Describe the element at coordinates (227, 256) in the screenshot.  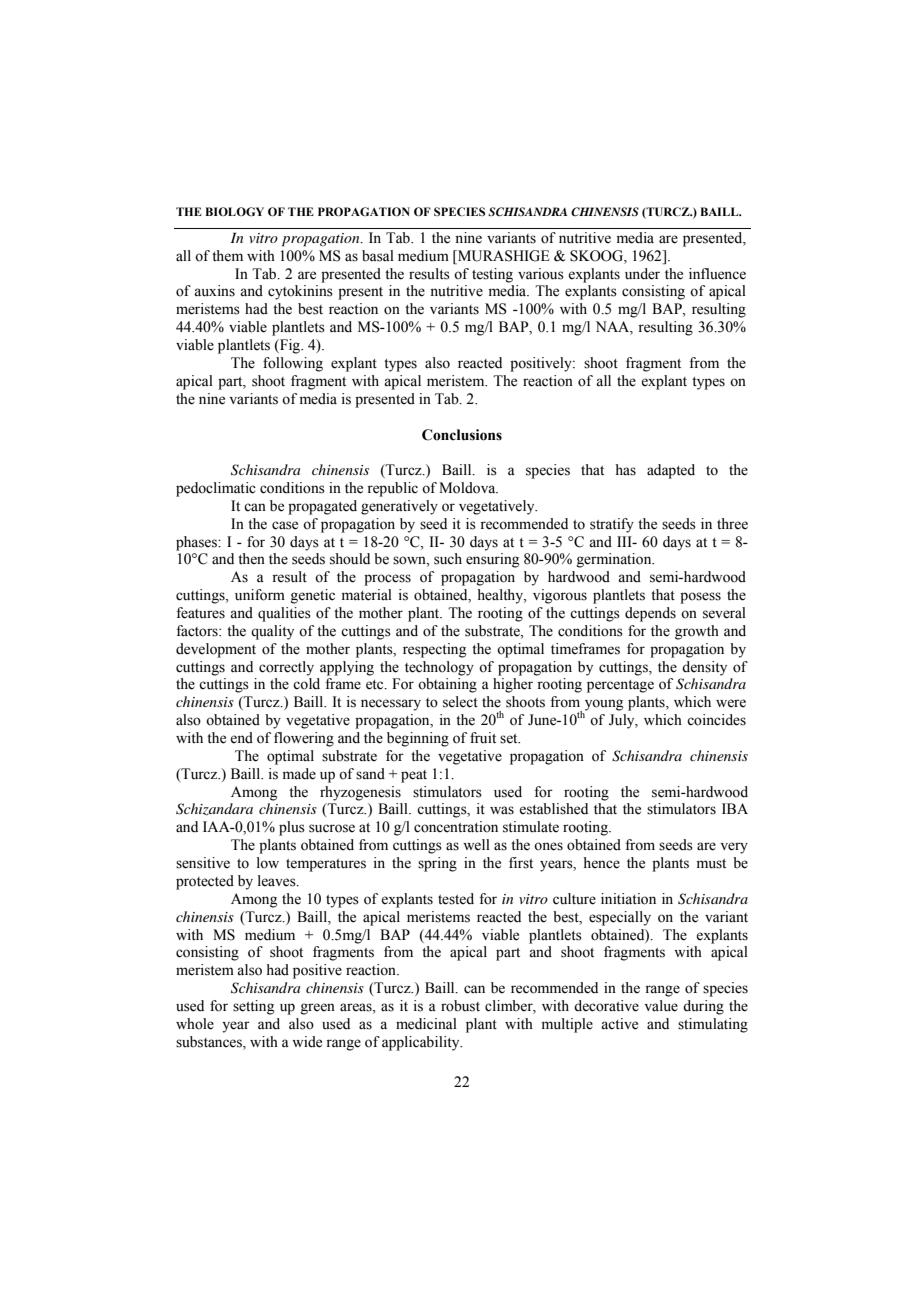
I see `them` at that location.
